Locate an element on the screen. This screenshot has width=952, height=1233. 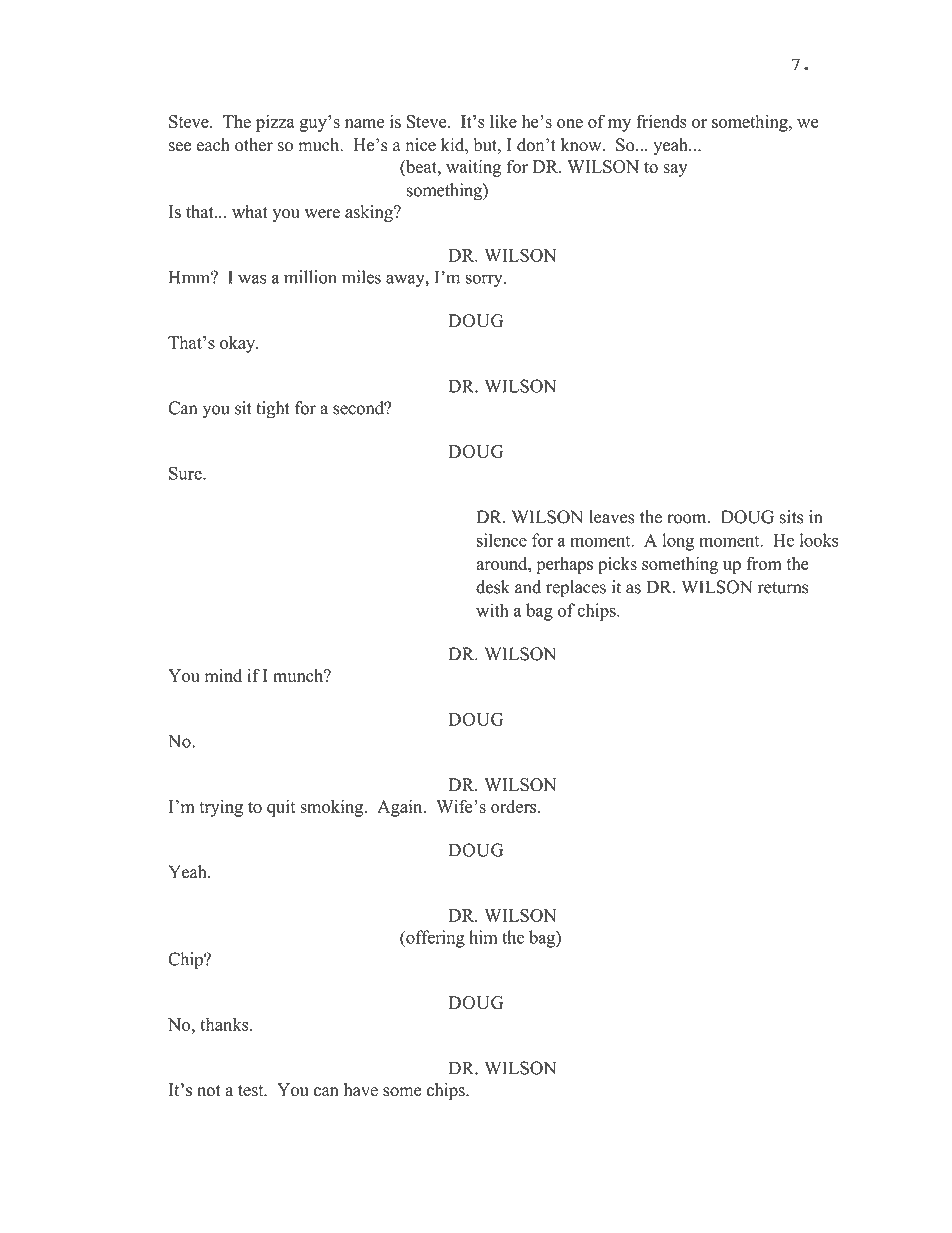
with is located at coordinates (492, 610).
